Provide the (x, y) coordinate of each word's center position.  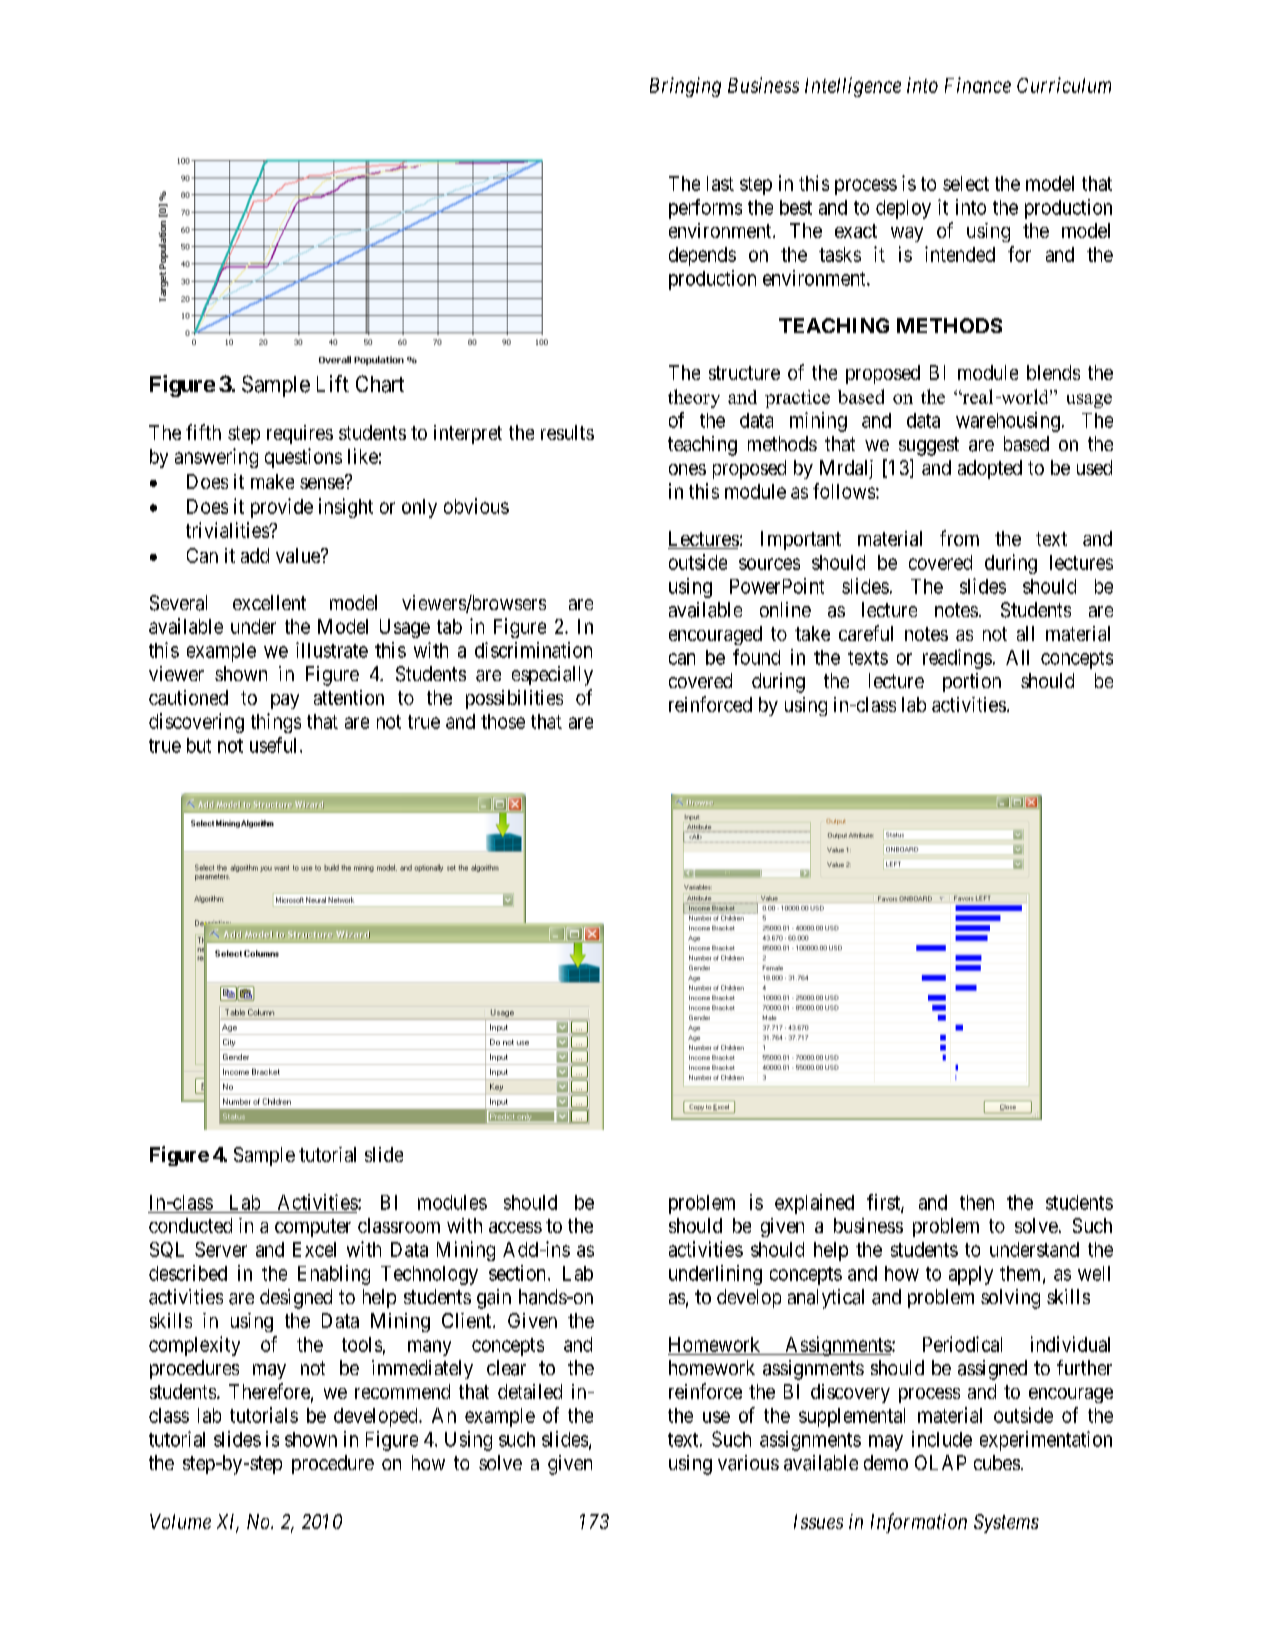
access (515, 1227)
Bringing (685, 87)
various (748, 1463)
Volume (180, 1521)
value (299, 555)
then (977, 1202)
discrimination (533, 650)
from (959, 538)
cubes (997, 1462)
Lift (333, 383)
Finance (978, 85)
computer (313, 1228)
